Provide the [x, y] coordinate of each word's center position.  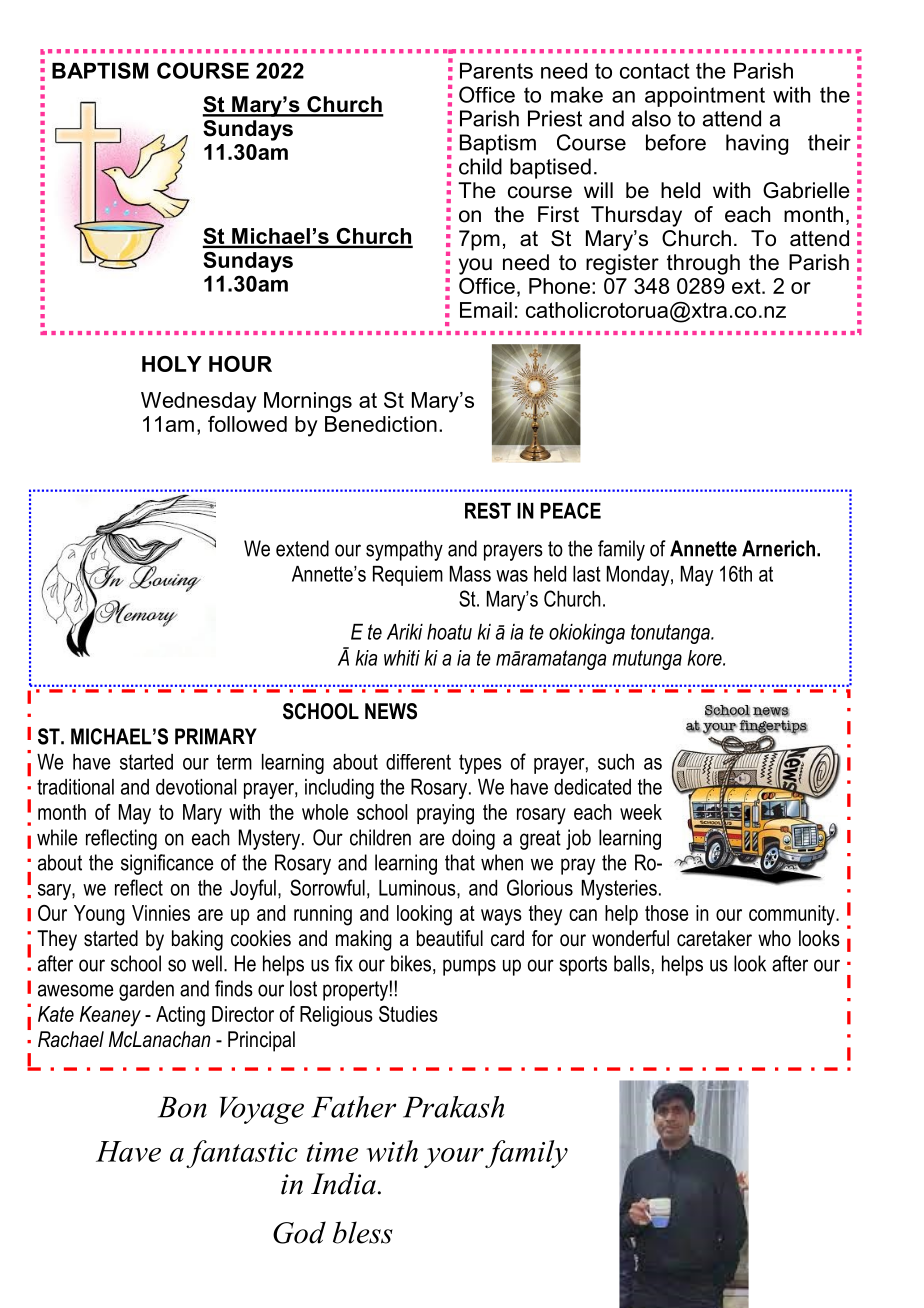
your [454, 1158]
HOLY [172, 364]
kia [366, 658]
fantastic [242, 1154]
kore [705, 658]
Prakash [453, 1107]
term [234, 762]
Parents [496, 71]
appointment [705, 97]
